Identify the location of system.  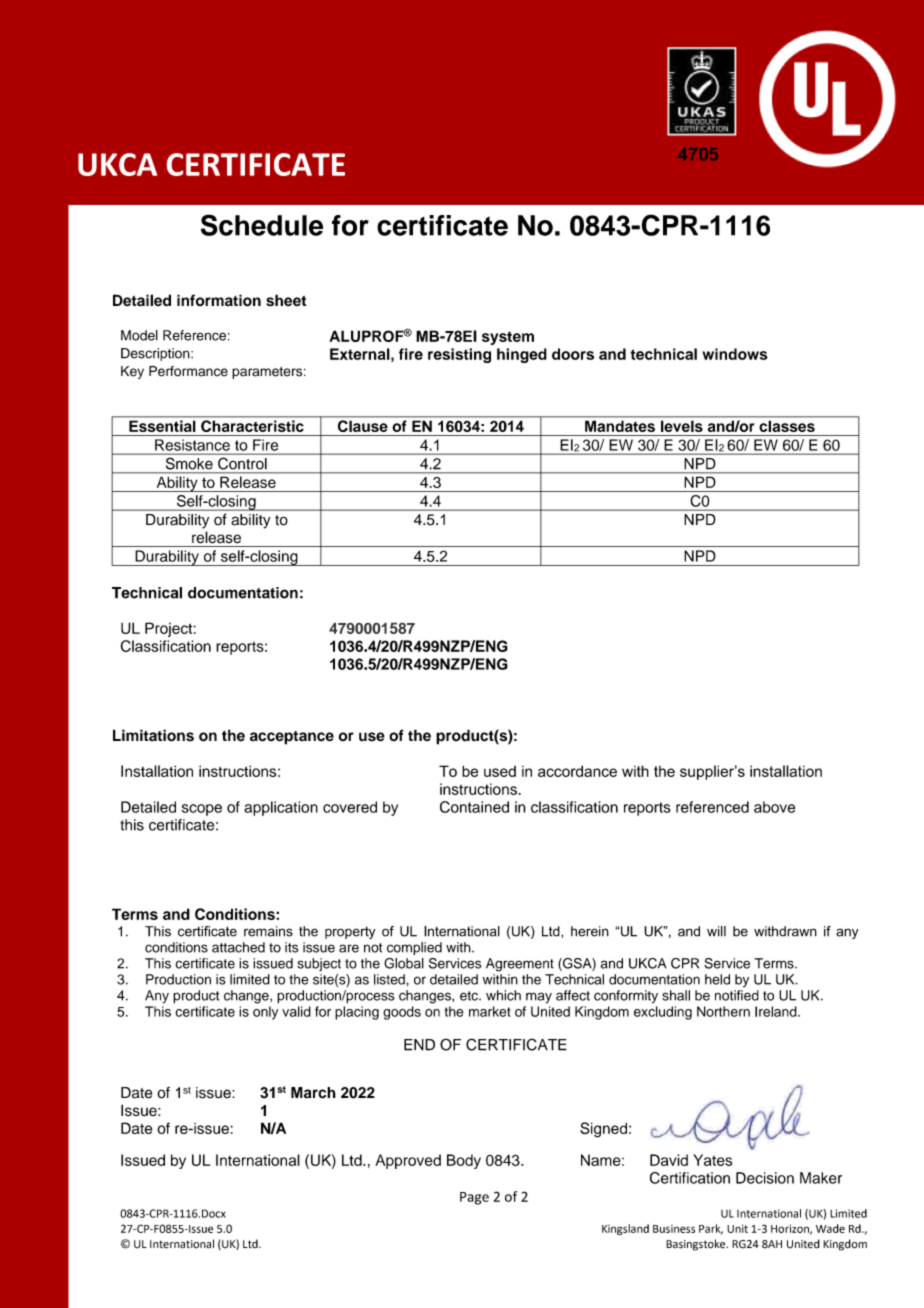
(508, 338).
